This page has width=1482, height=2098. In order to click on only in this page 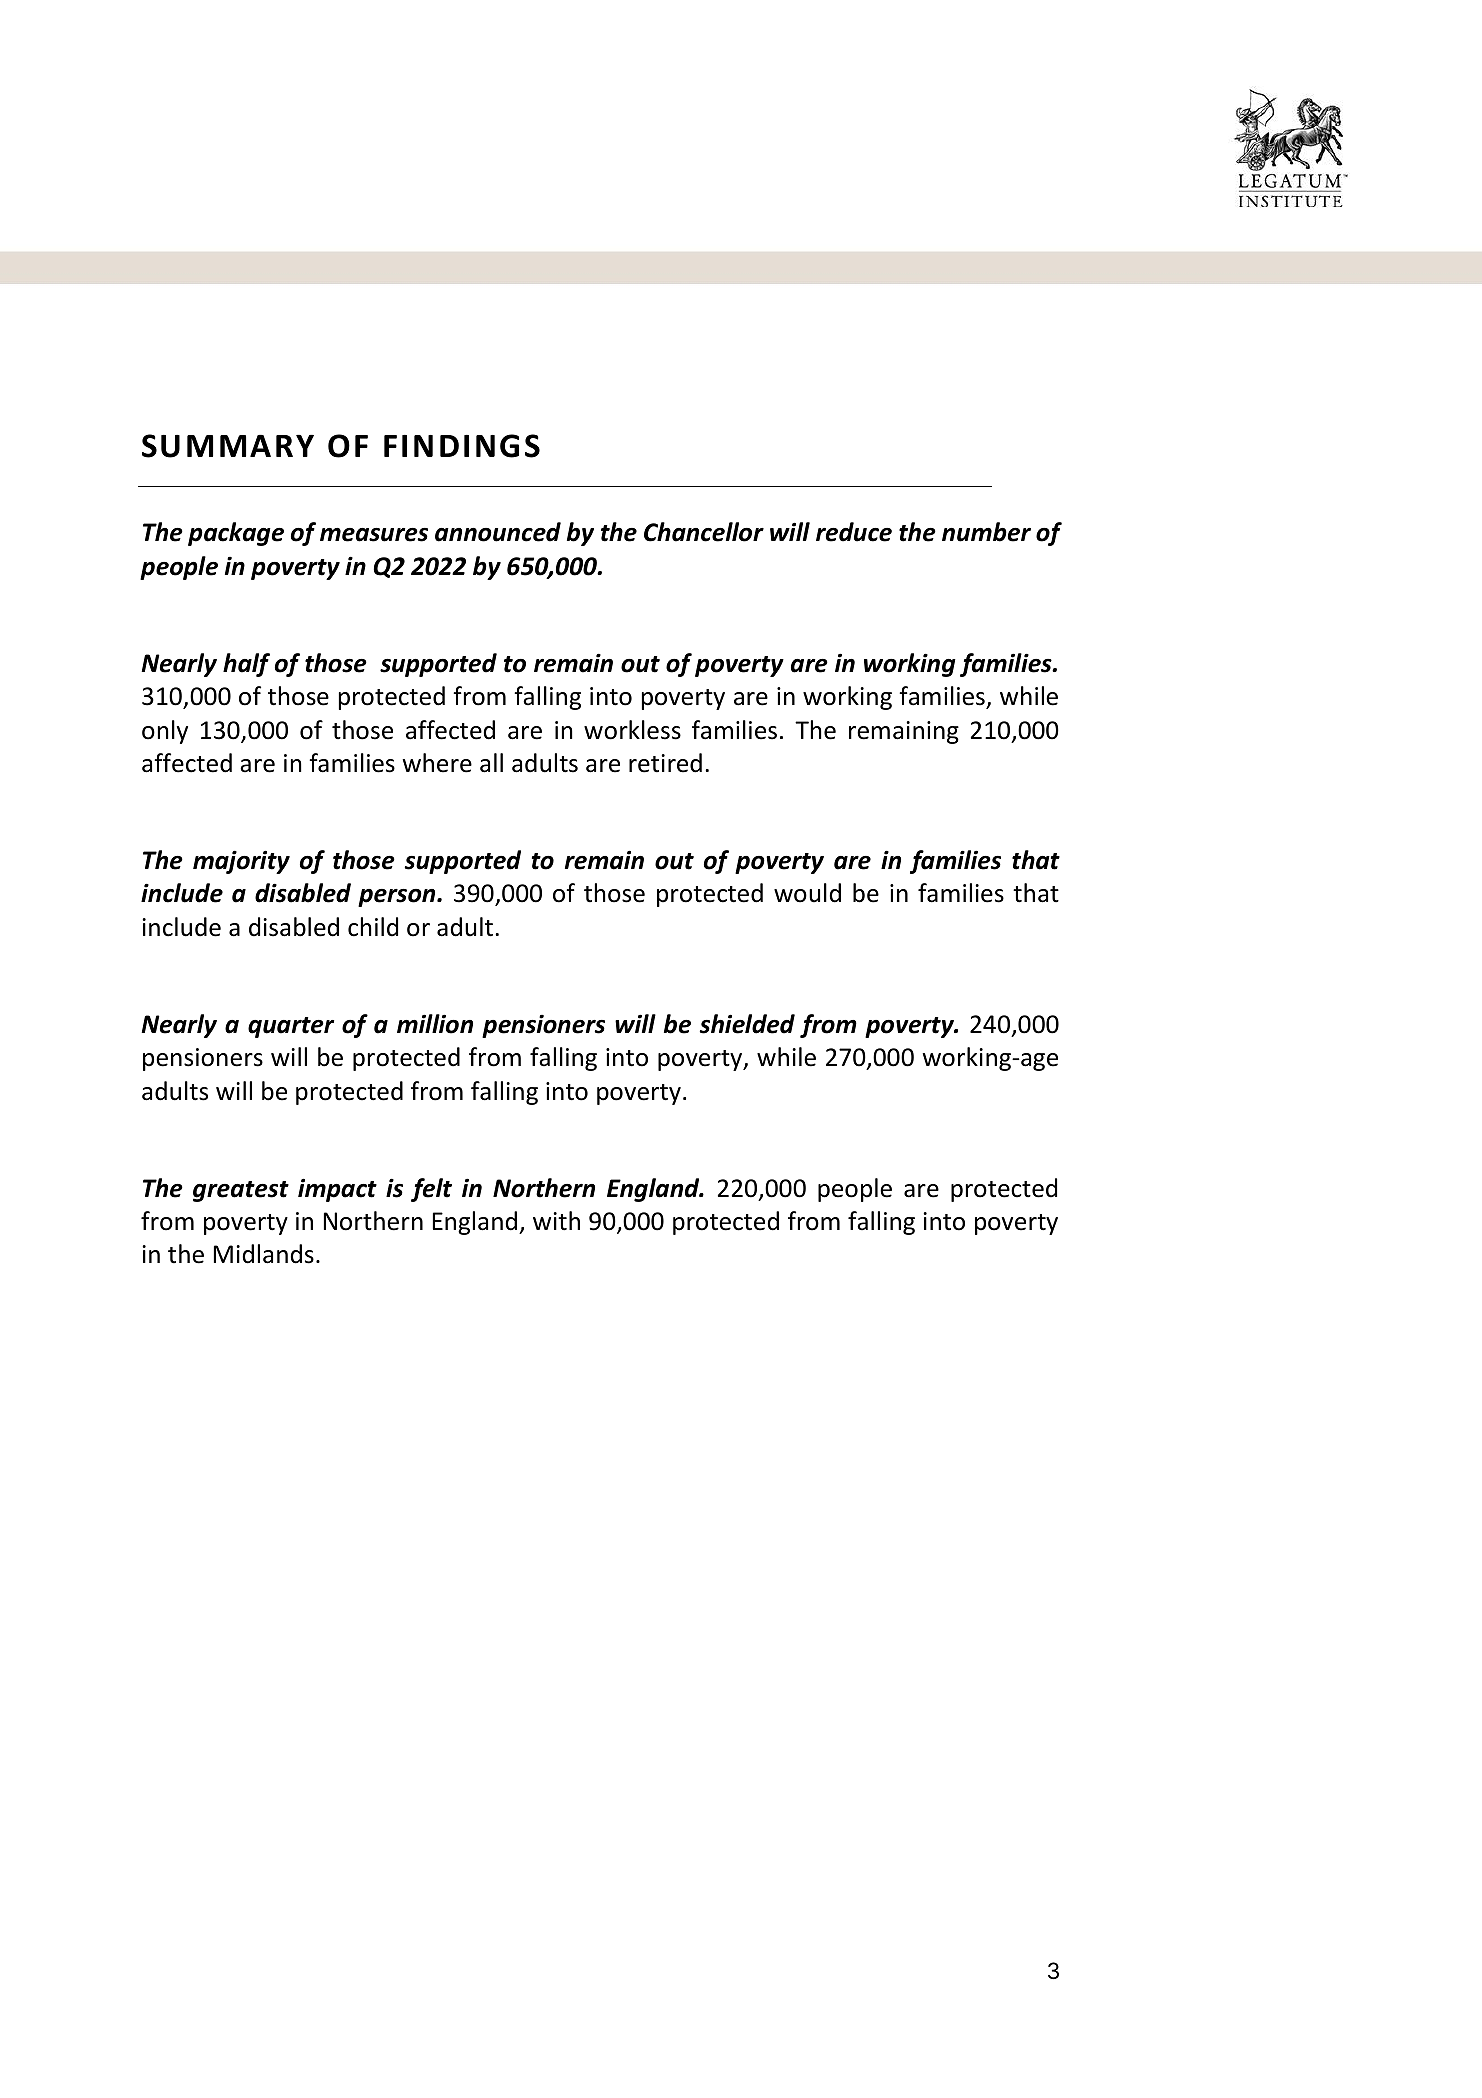, I will do `click(165, 732)`.
